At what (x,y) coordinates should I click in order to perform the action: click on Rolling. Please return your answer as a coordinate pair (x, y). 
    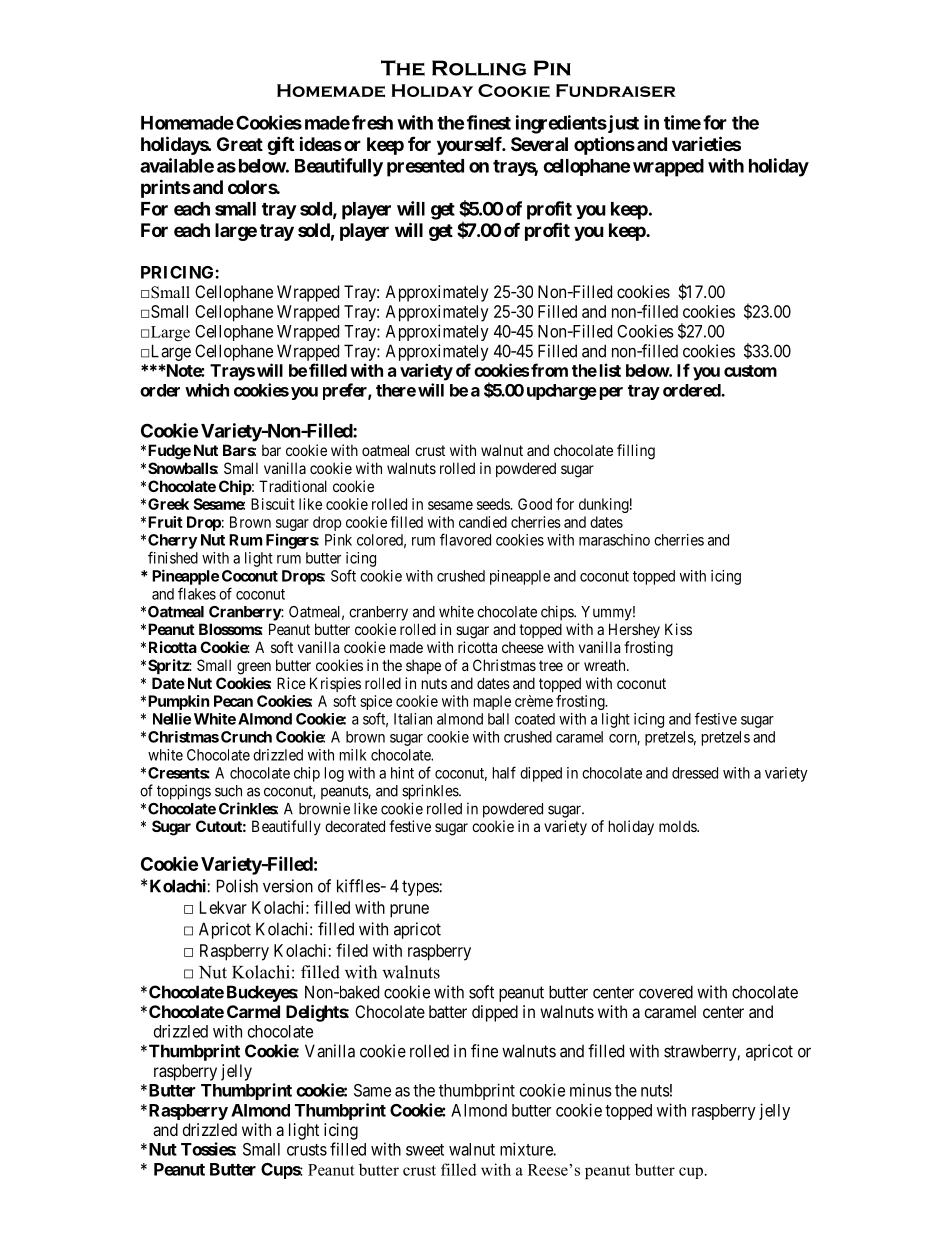
    Looking at the image, I should click on (479, 68).
